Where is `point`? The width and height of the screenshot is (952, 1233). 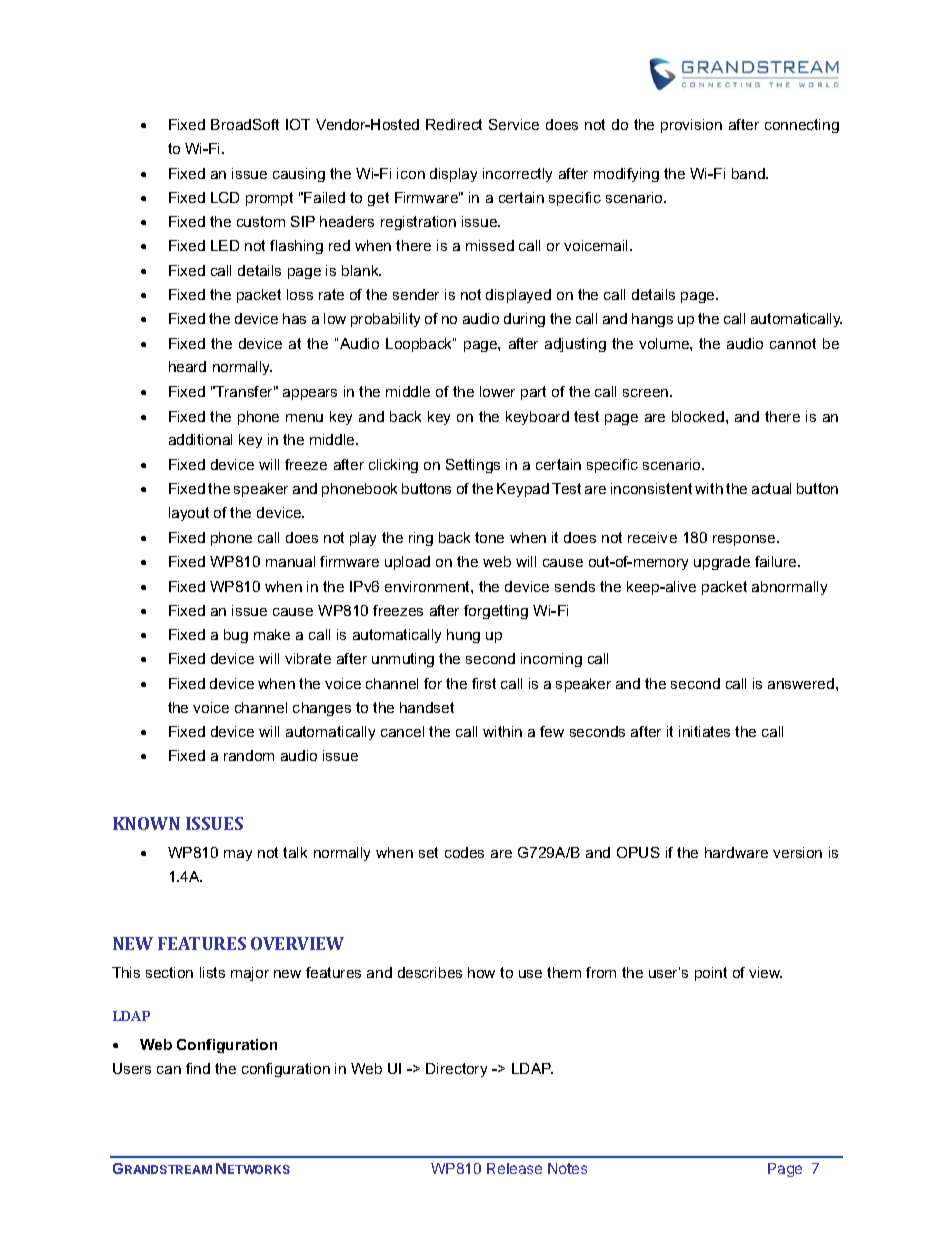 point is located at coordinates (711, 974).
